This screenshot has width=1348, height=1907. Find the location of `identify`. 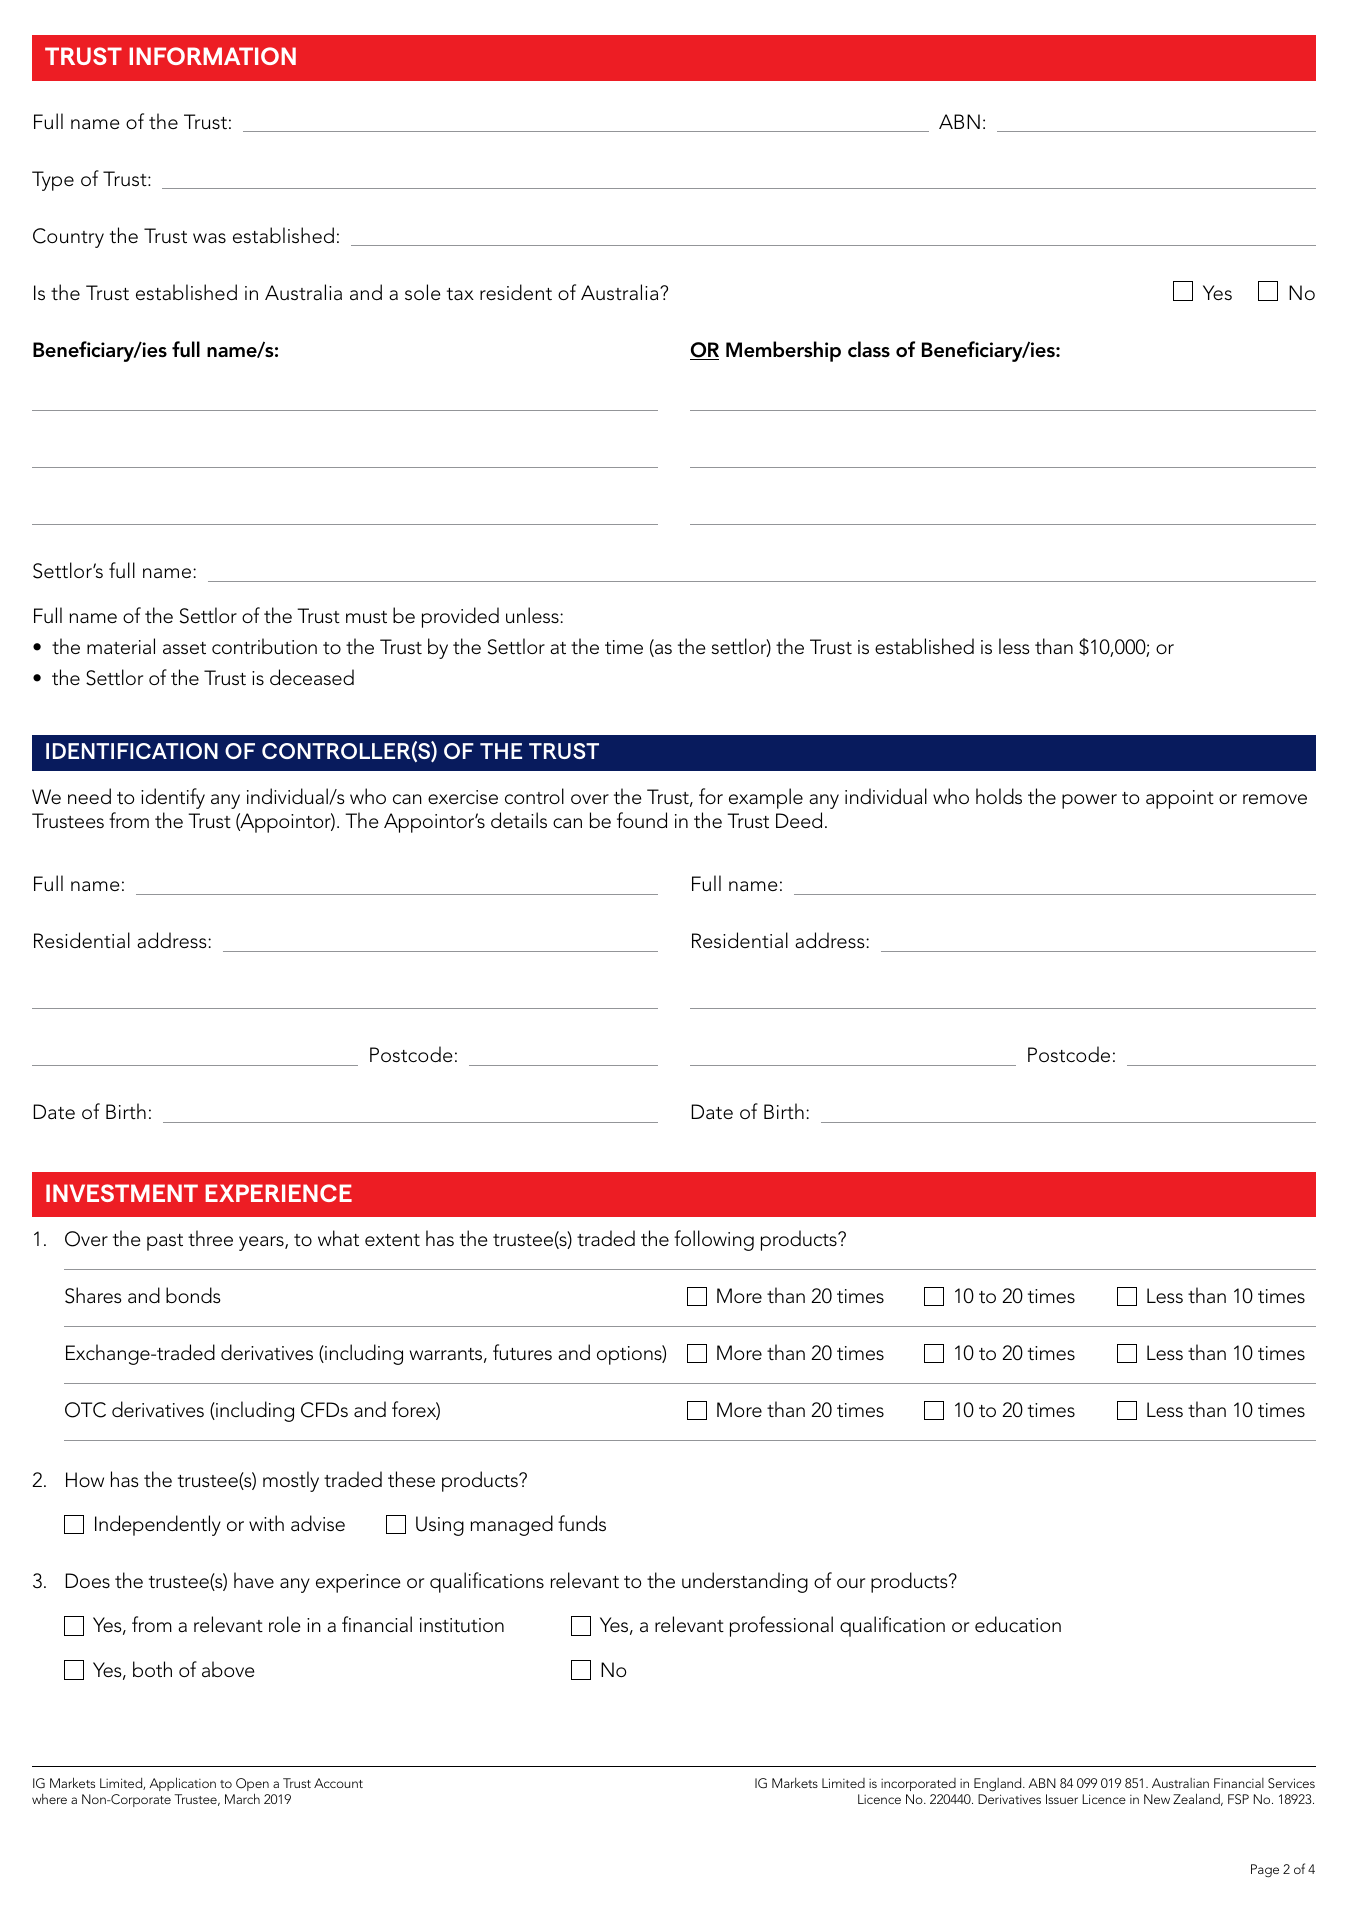

identify is located at coordinates (173, 798).
